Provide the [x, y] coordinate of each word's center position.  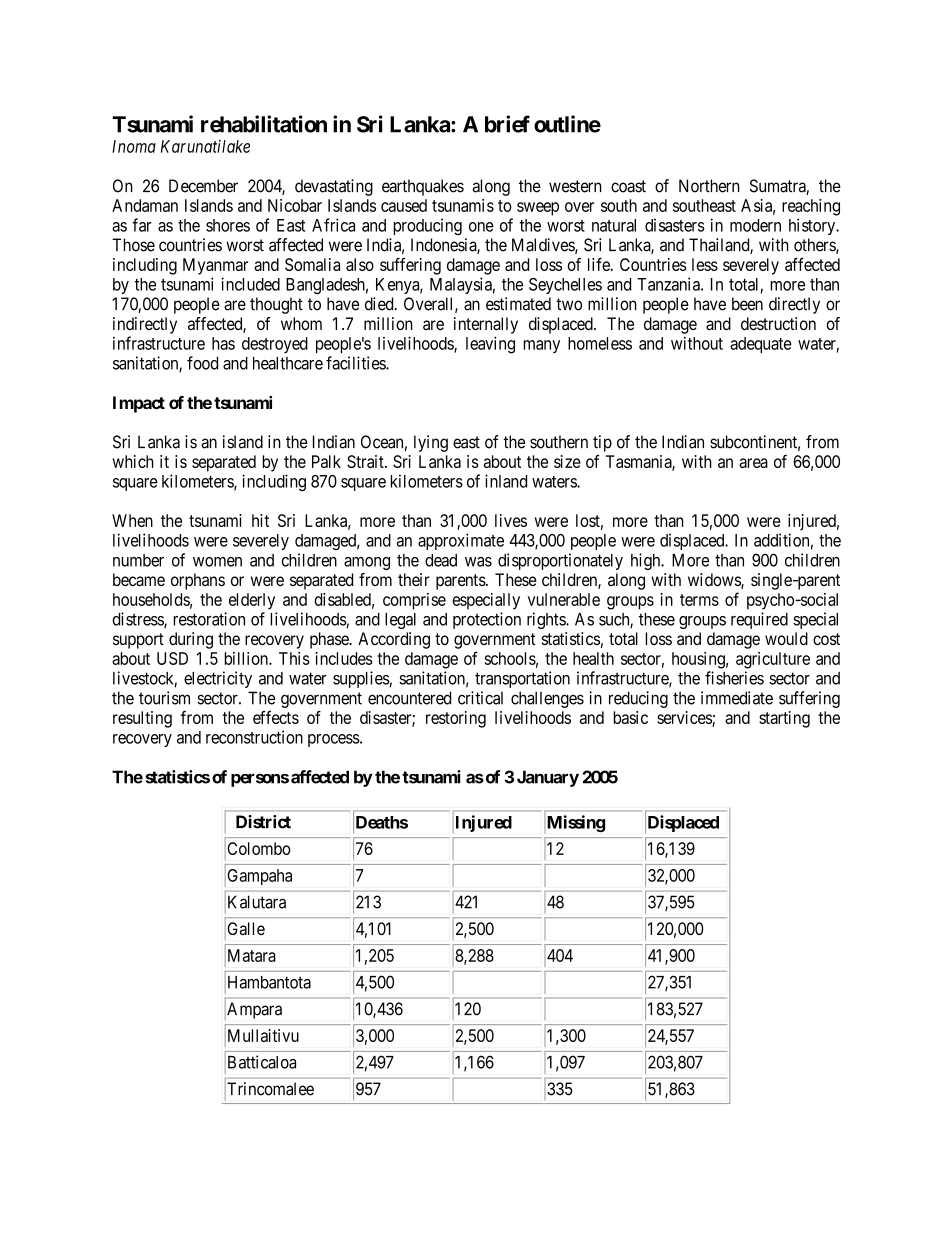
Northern [709, 186]
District [263, 822]
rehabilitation [264, 124]
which [133, 461]
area [753, 463]
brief [507, 124]
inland [506, 481]
